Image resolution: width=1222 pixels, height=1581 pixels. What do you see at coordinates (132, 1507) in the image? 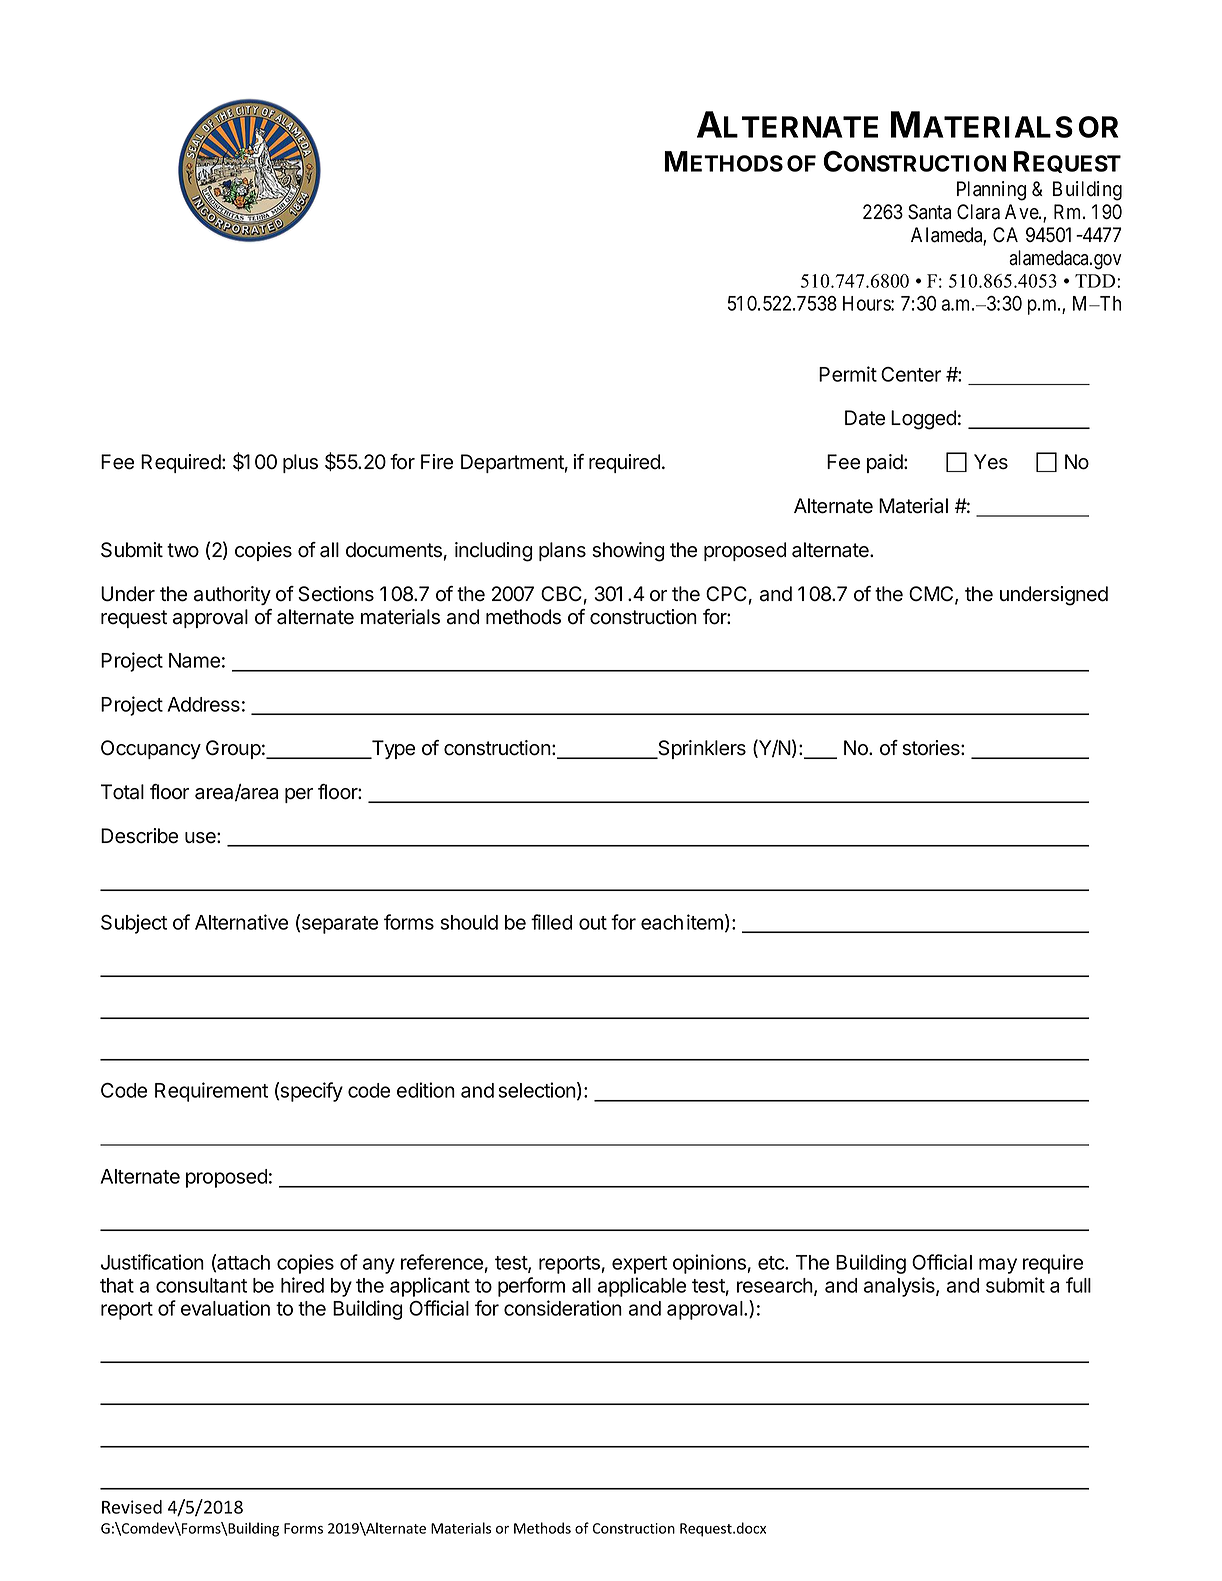
I see `Revised` at bounding box center [132, 1507].
